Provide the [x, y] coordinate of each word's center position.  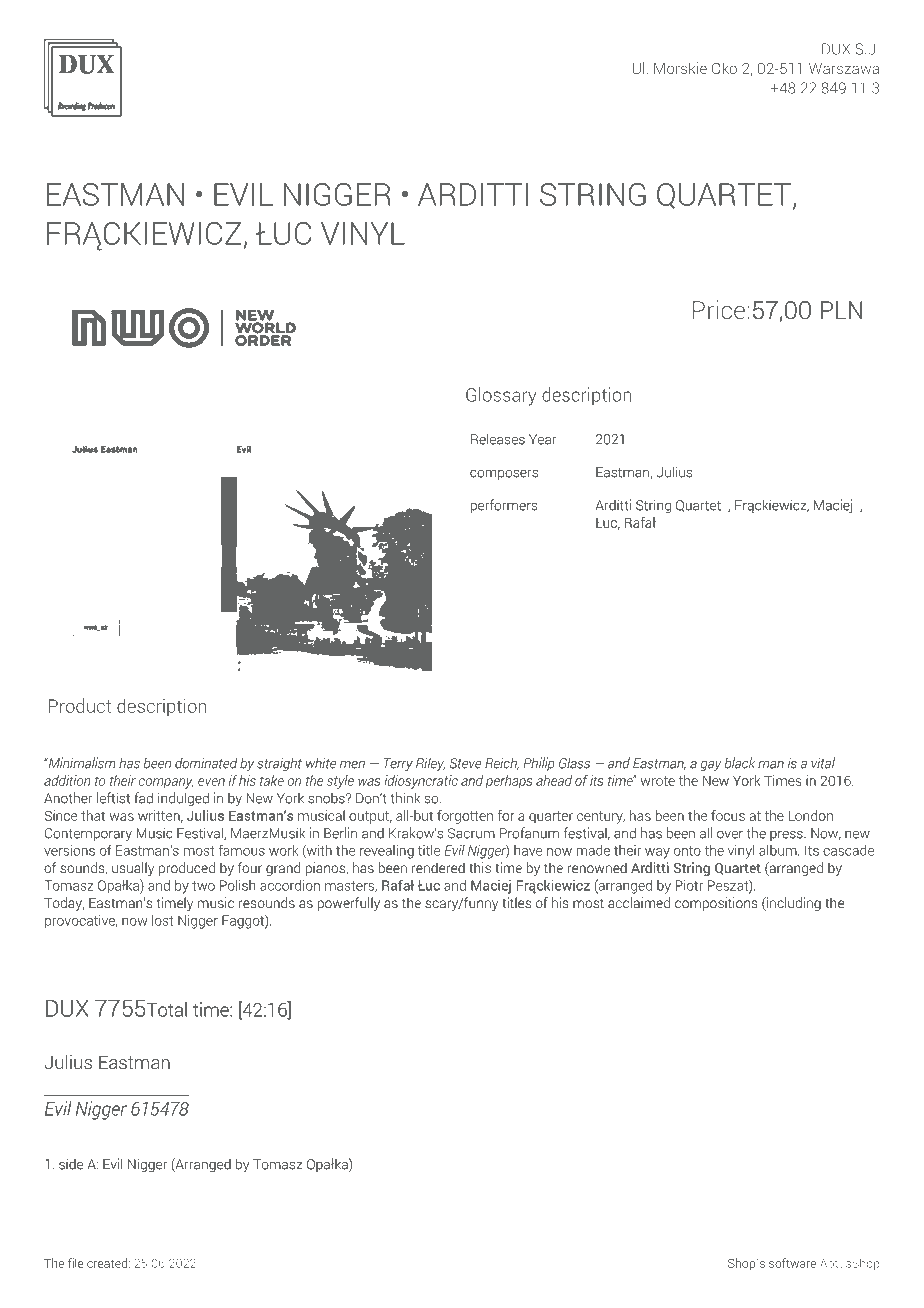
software [792, 1263]
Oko [724, 68]
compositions [716, 904]
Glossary [501, 396]
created [107, 1263]
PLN [841, 310]
